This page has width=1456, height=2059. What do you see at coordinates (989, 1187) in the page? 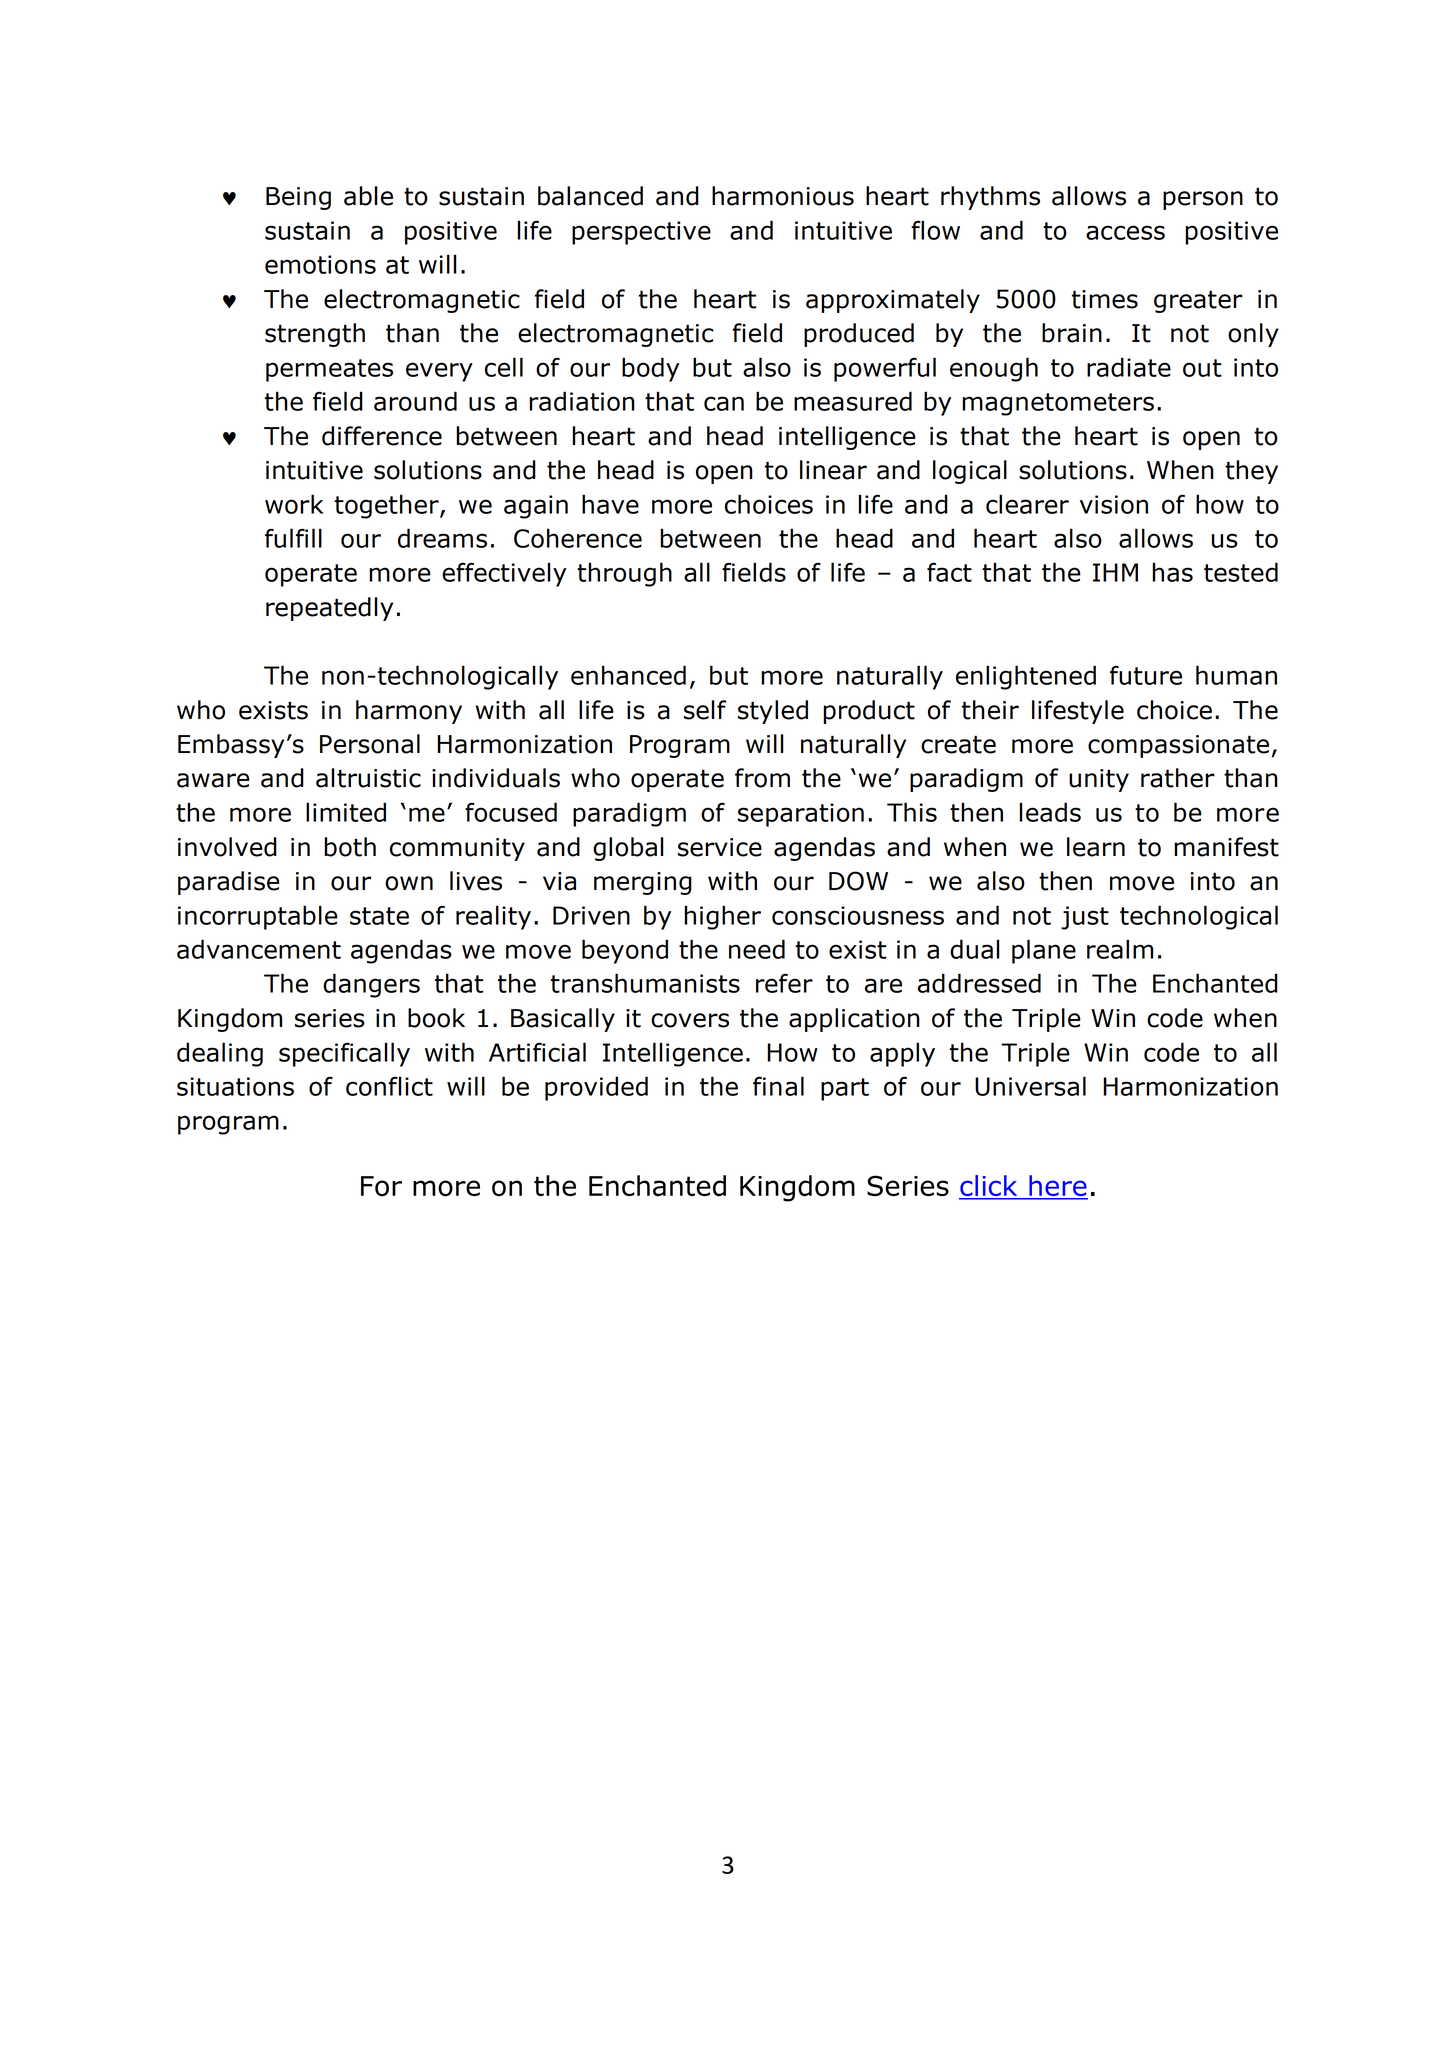
I see `click` at bounding box center [989, 1187].
